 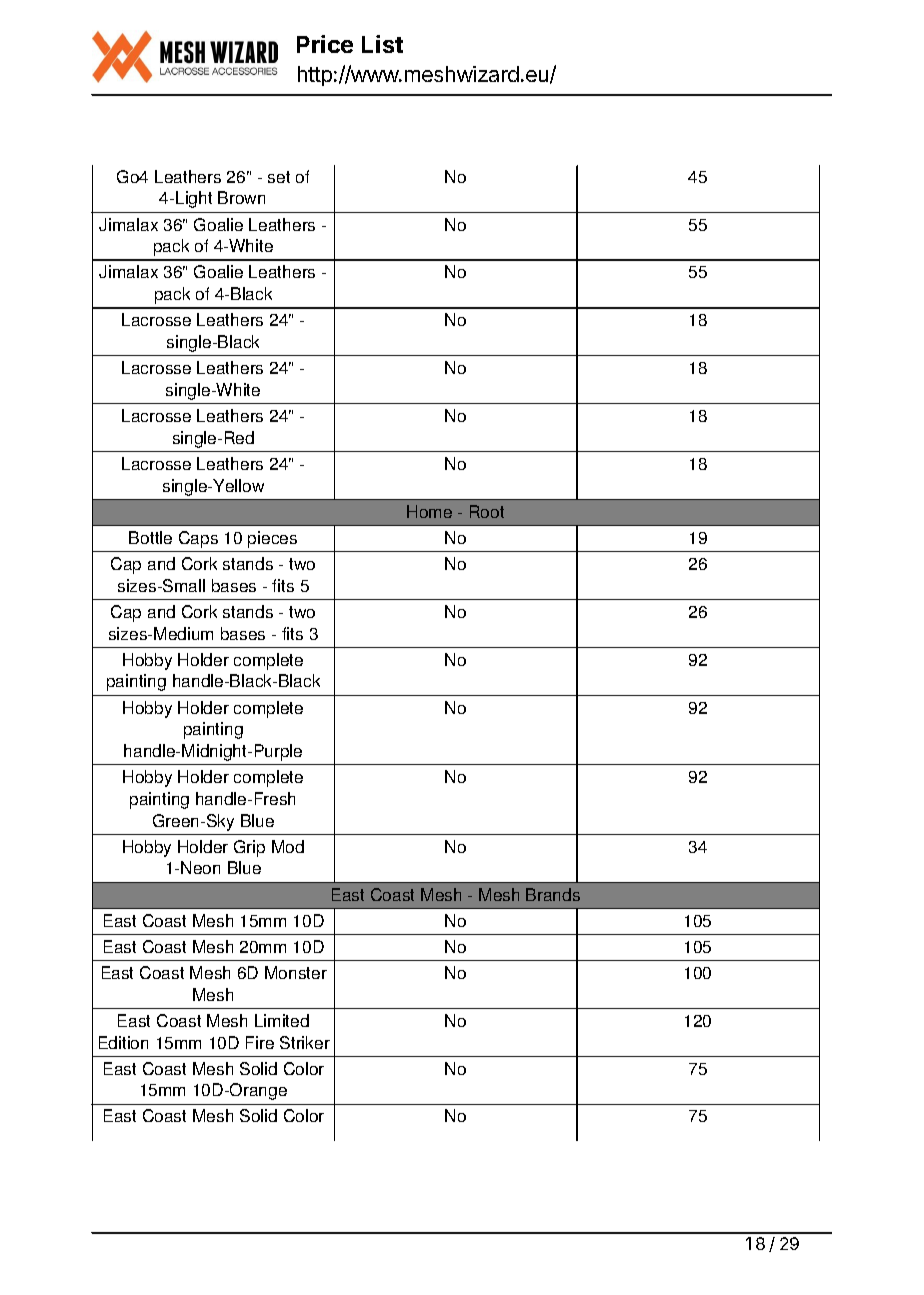 What do you see at coordinates (305, 1042) in the document?
I see `Striker` at bounding box center [305, 1042].
